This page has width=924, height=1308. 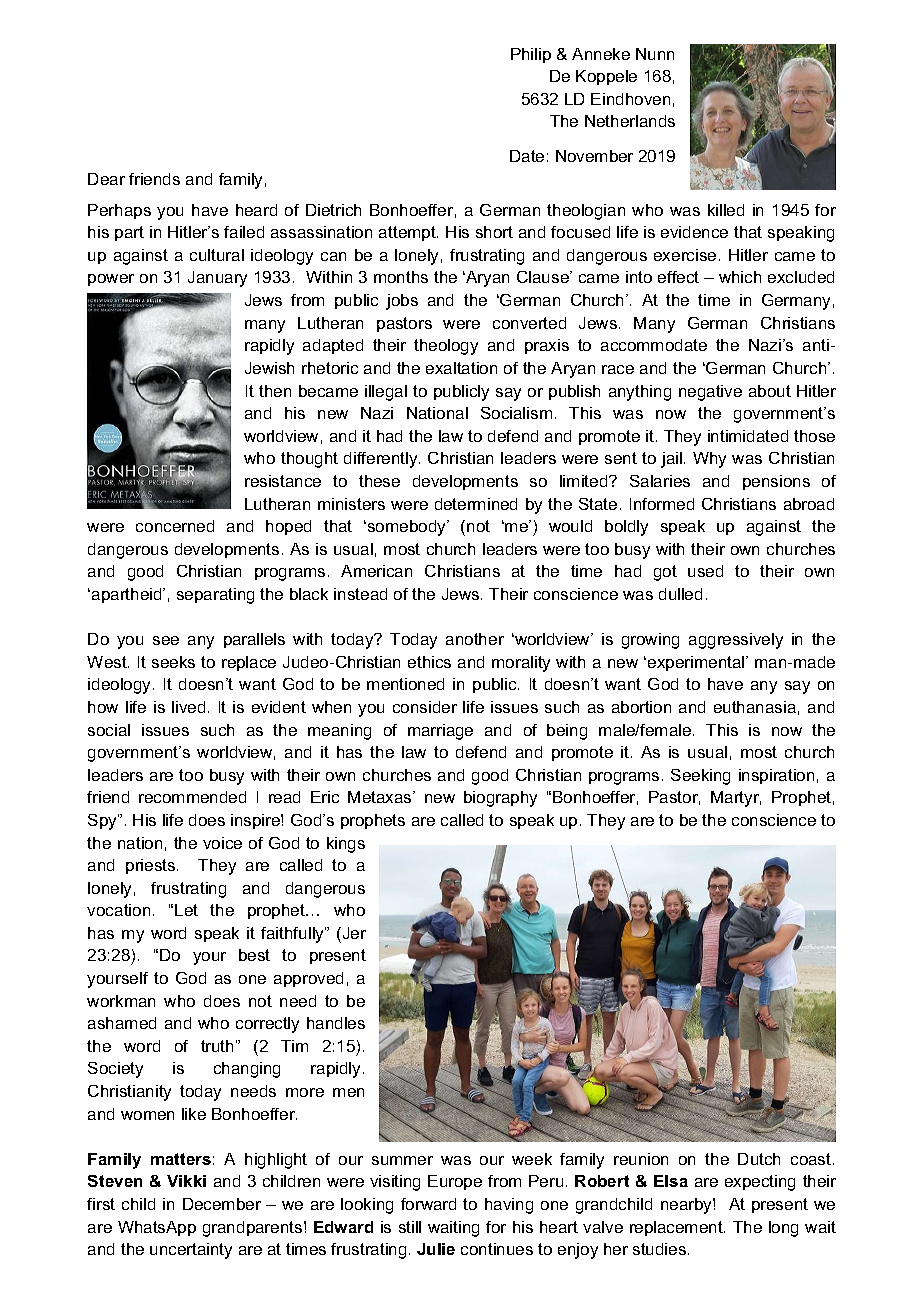 I want to click on exaltation, so click(x=461, y=368).
